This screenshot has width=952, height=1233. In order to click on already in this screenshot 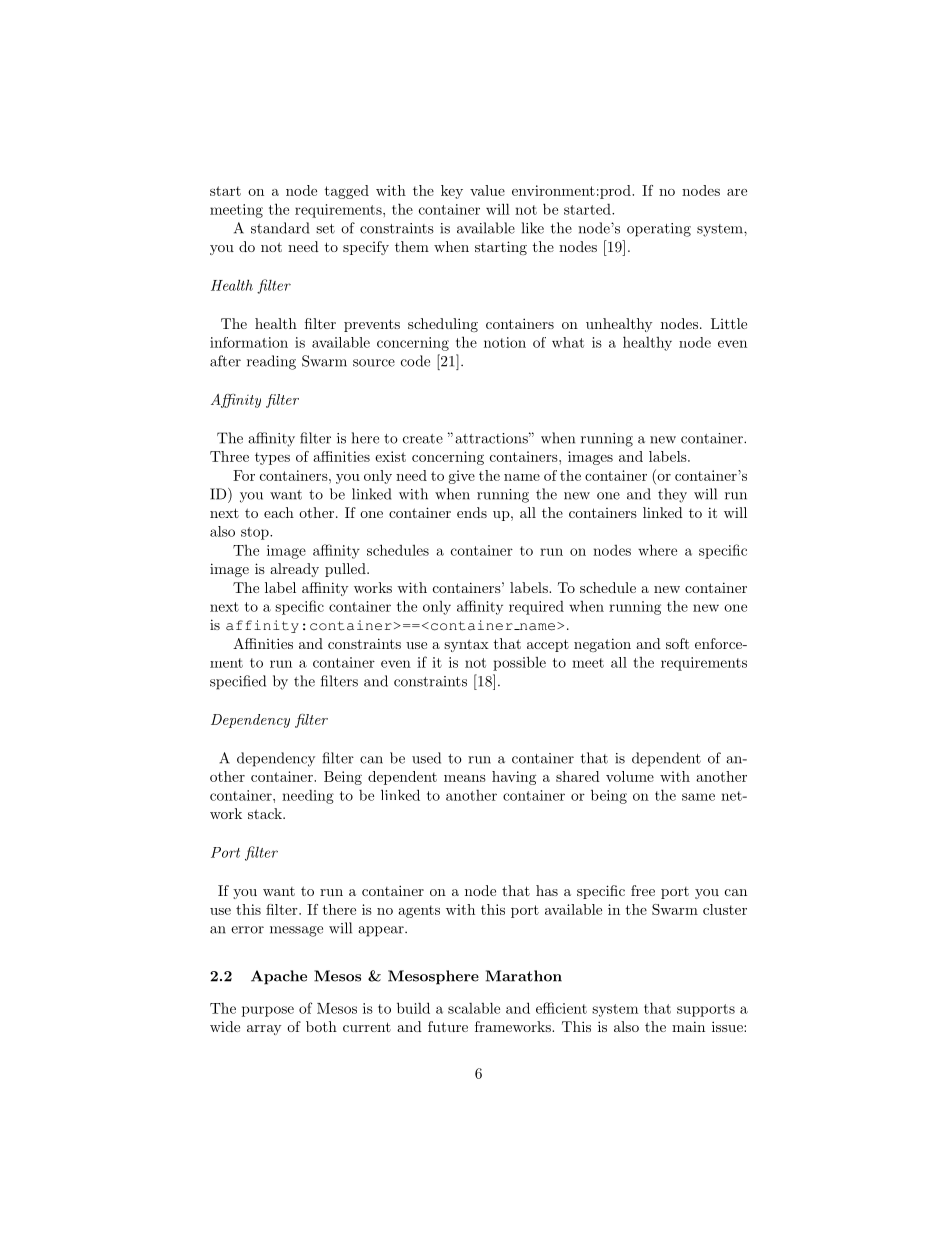, I will do `click(294, 570)`.
